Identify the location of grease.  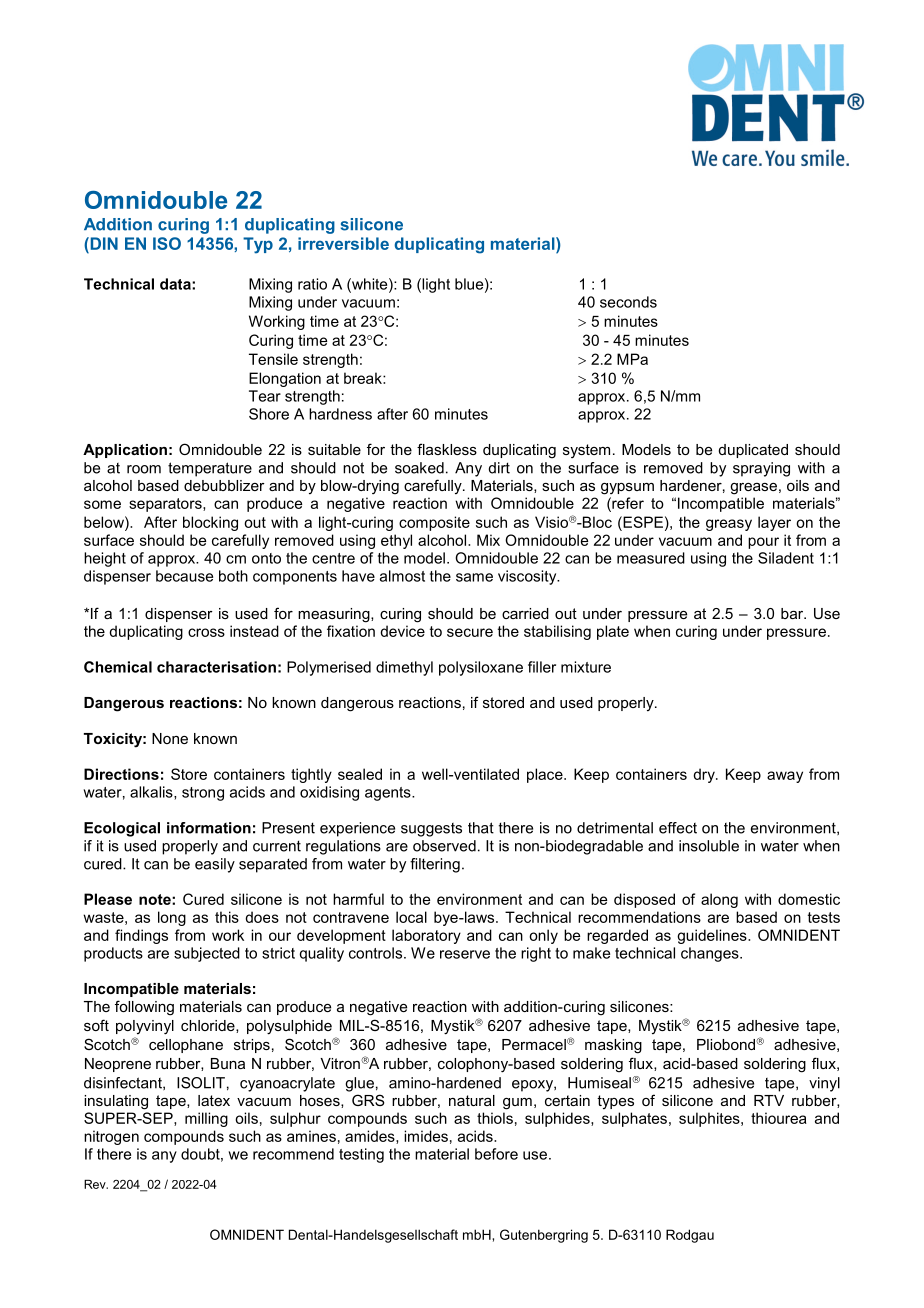
(753, 489).
